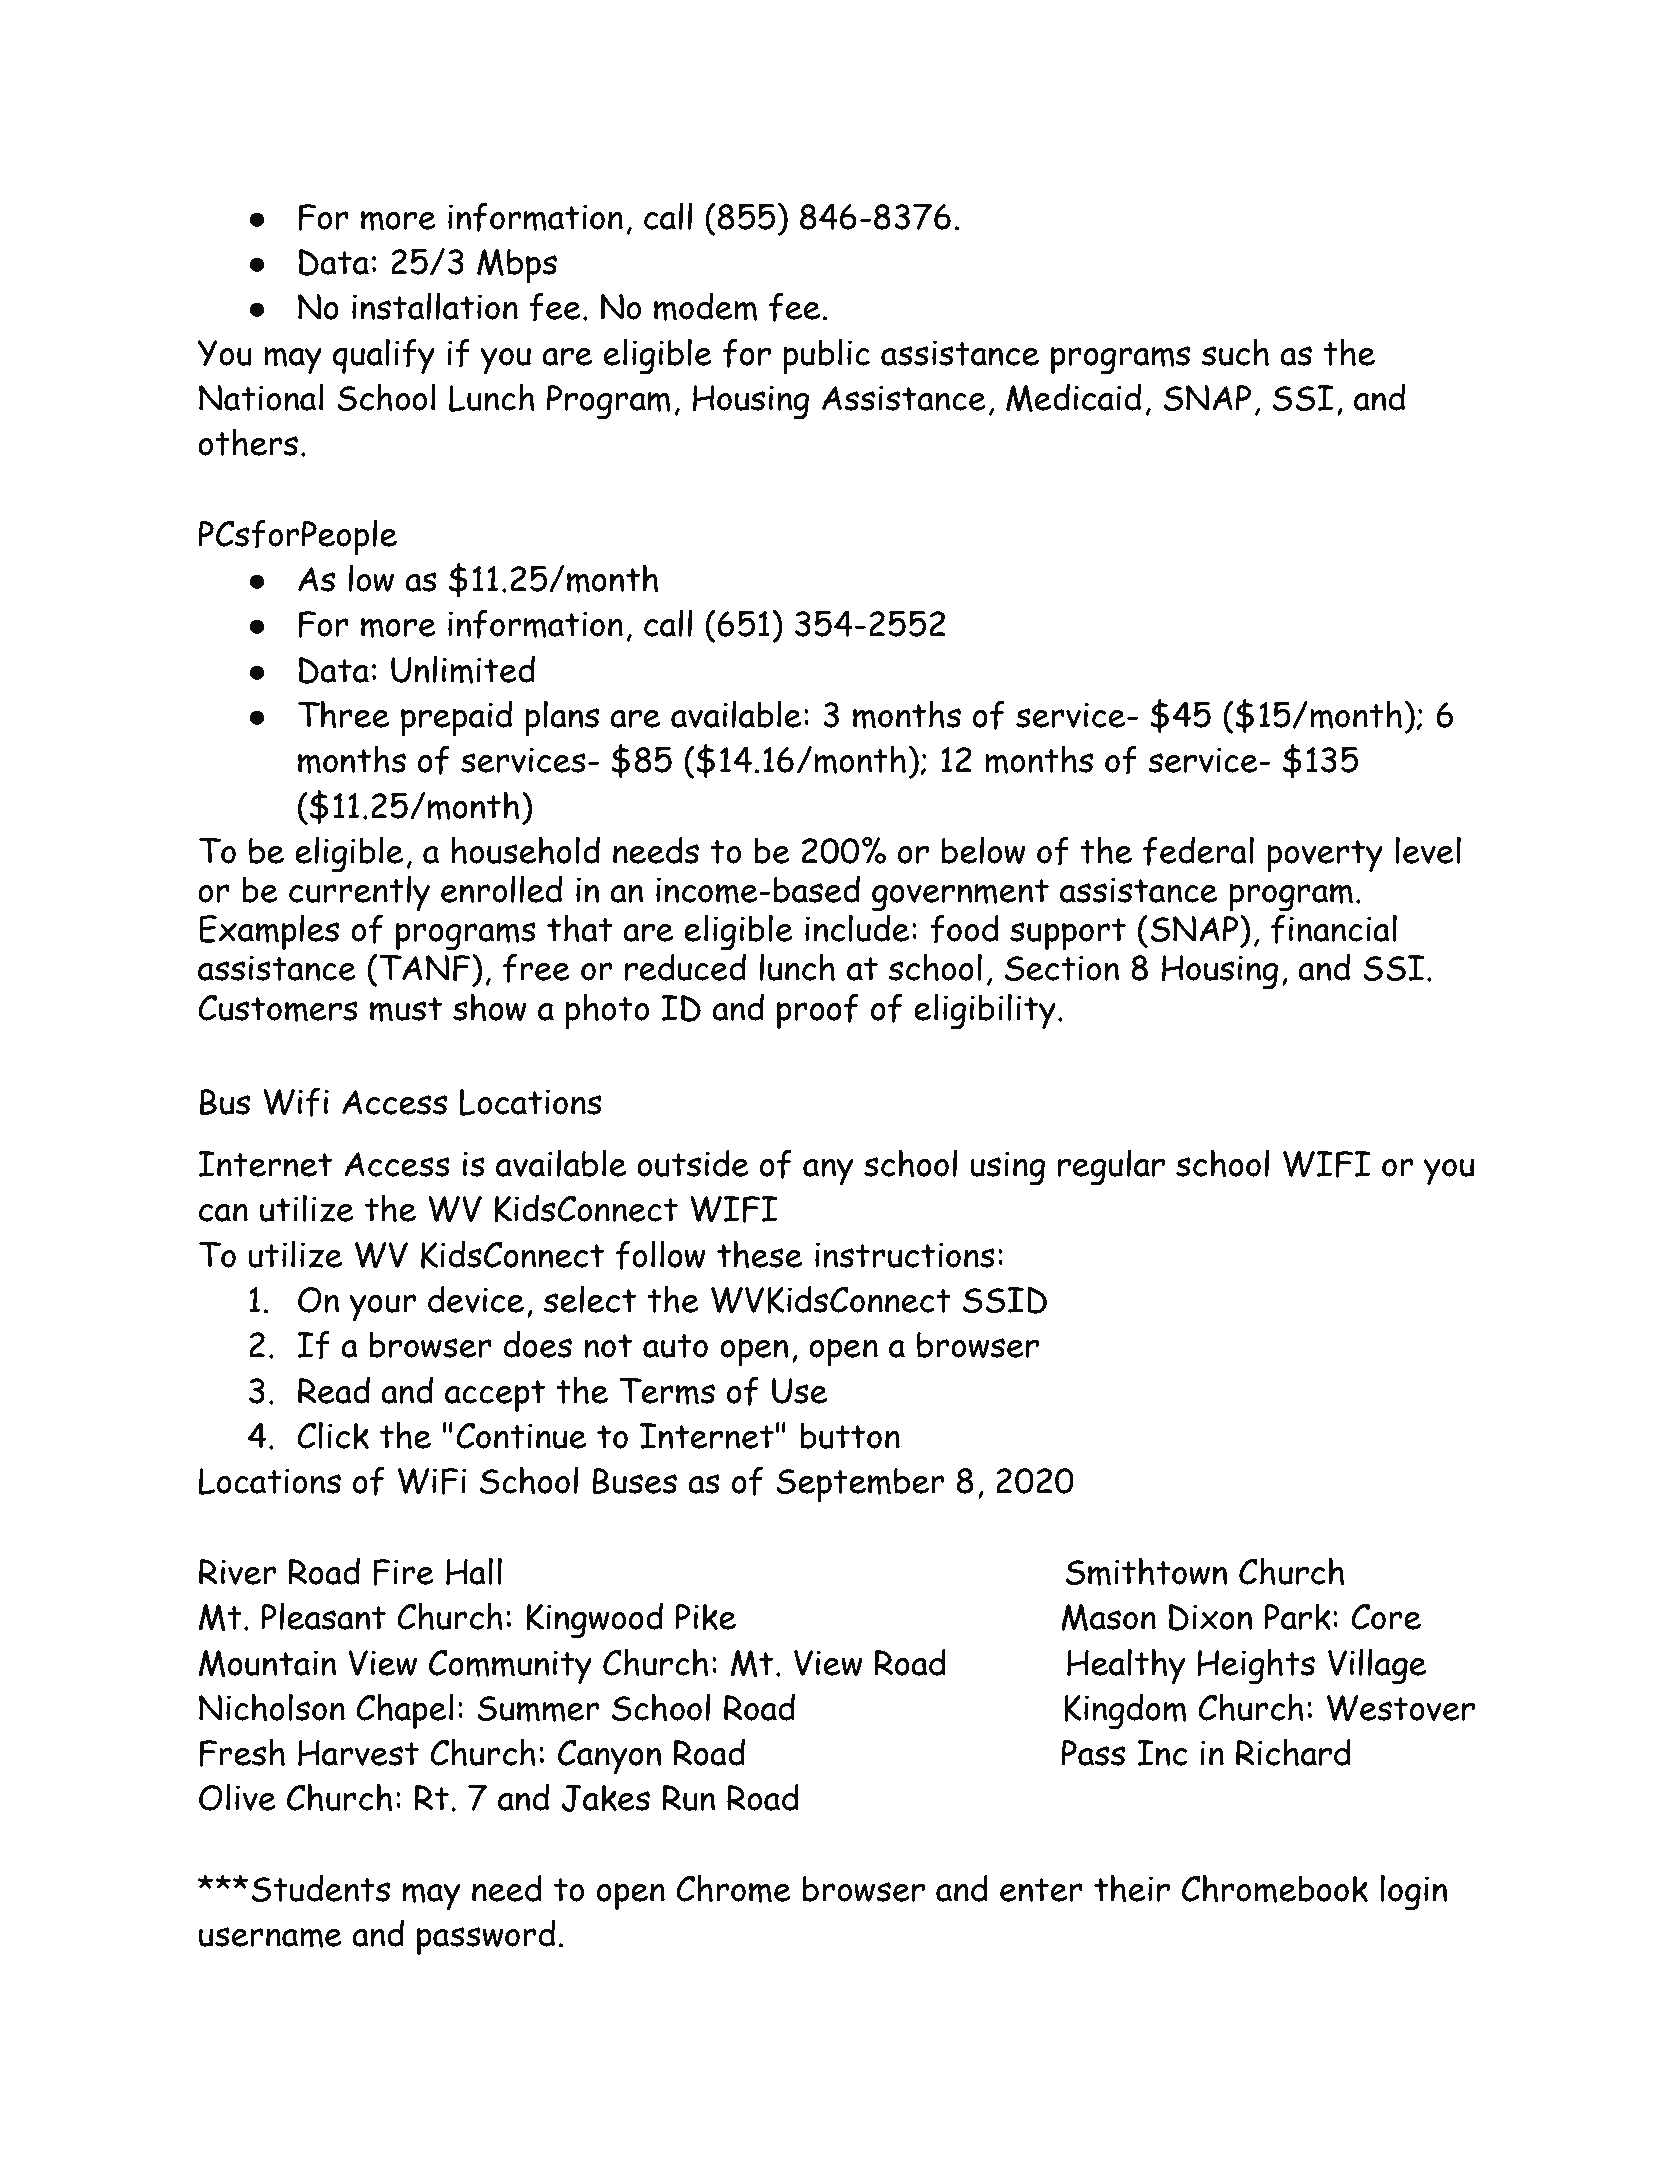 The width and height of the screenshot is (1680, 2175). What do you see at coordinates (1235, 352) in the screenshot?
I see `such` at bounding box center [1235, 352].
